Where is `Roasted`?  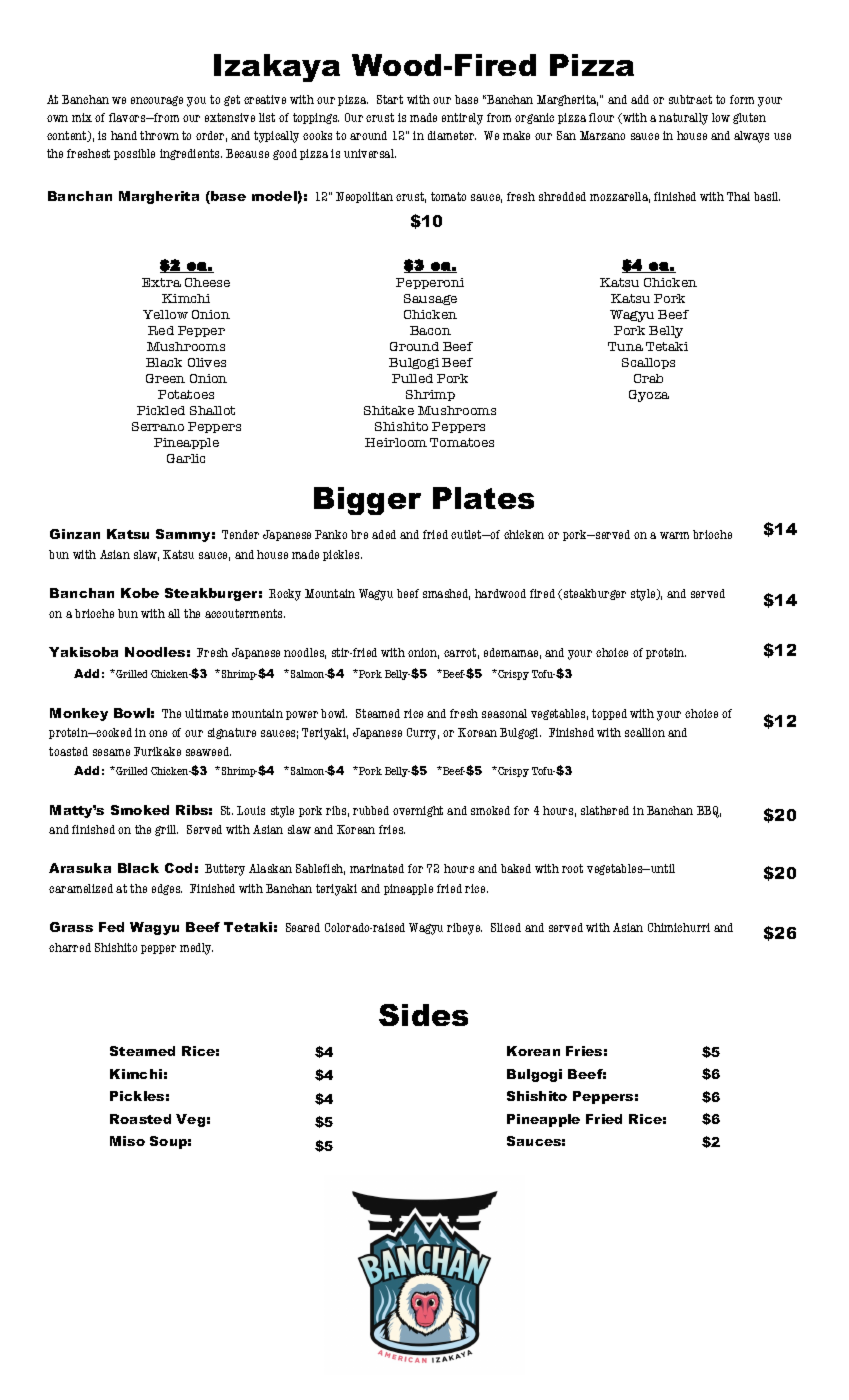
Roasted is located at coordinates (140, 1119).
